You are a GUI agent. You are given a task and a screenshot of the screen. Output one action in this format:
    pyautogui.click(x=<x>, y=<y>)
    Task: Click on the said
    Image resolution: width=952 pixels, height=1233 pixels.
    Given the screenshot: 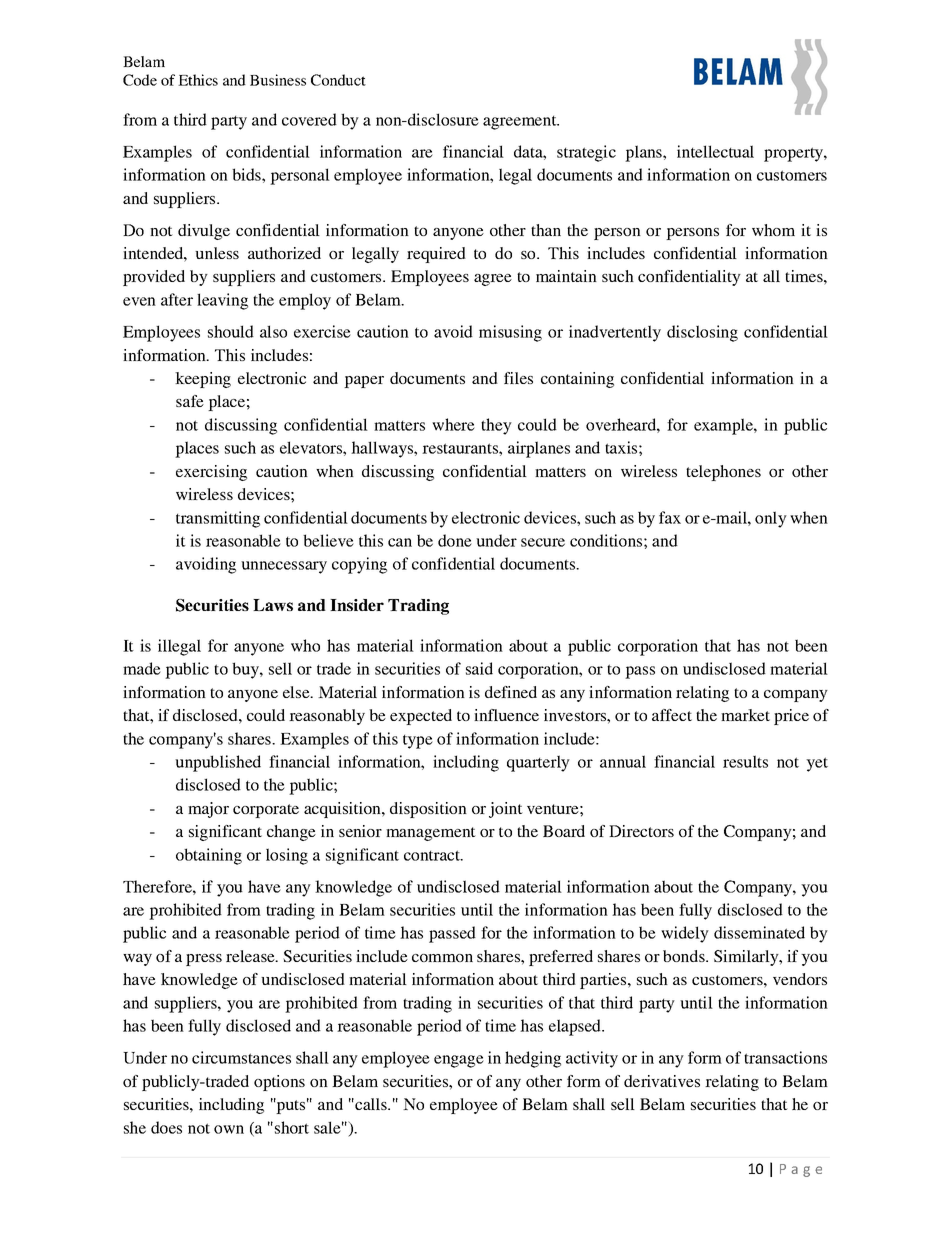 What is the action you would take?
    pyautogui.click(x=479, y=668)
